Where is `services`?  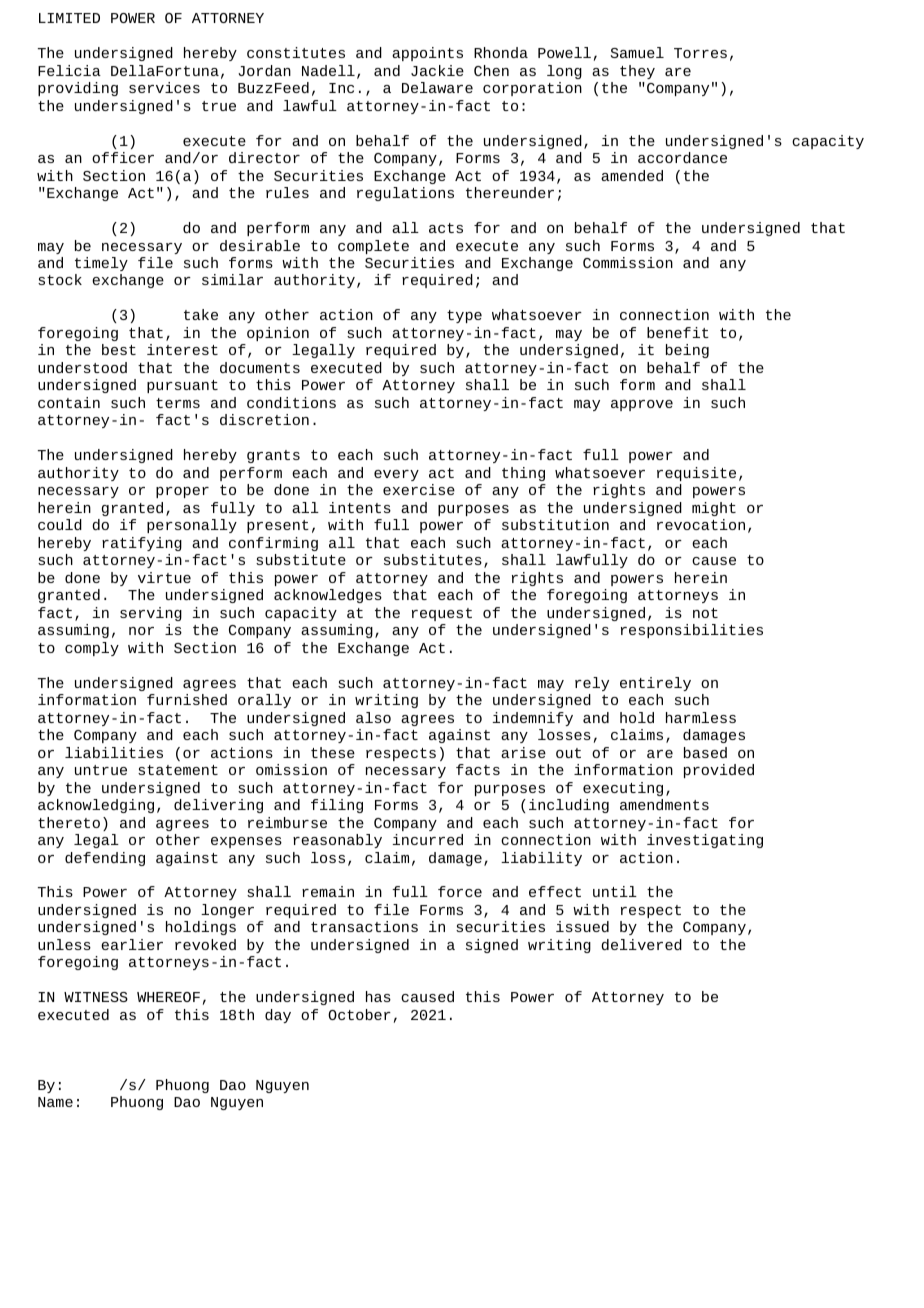
services is located at coordinates (164, 87).
